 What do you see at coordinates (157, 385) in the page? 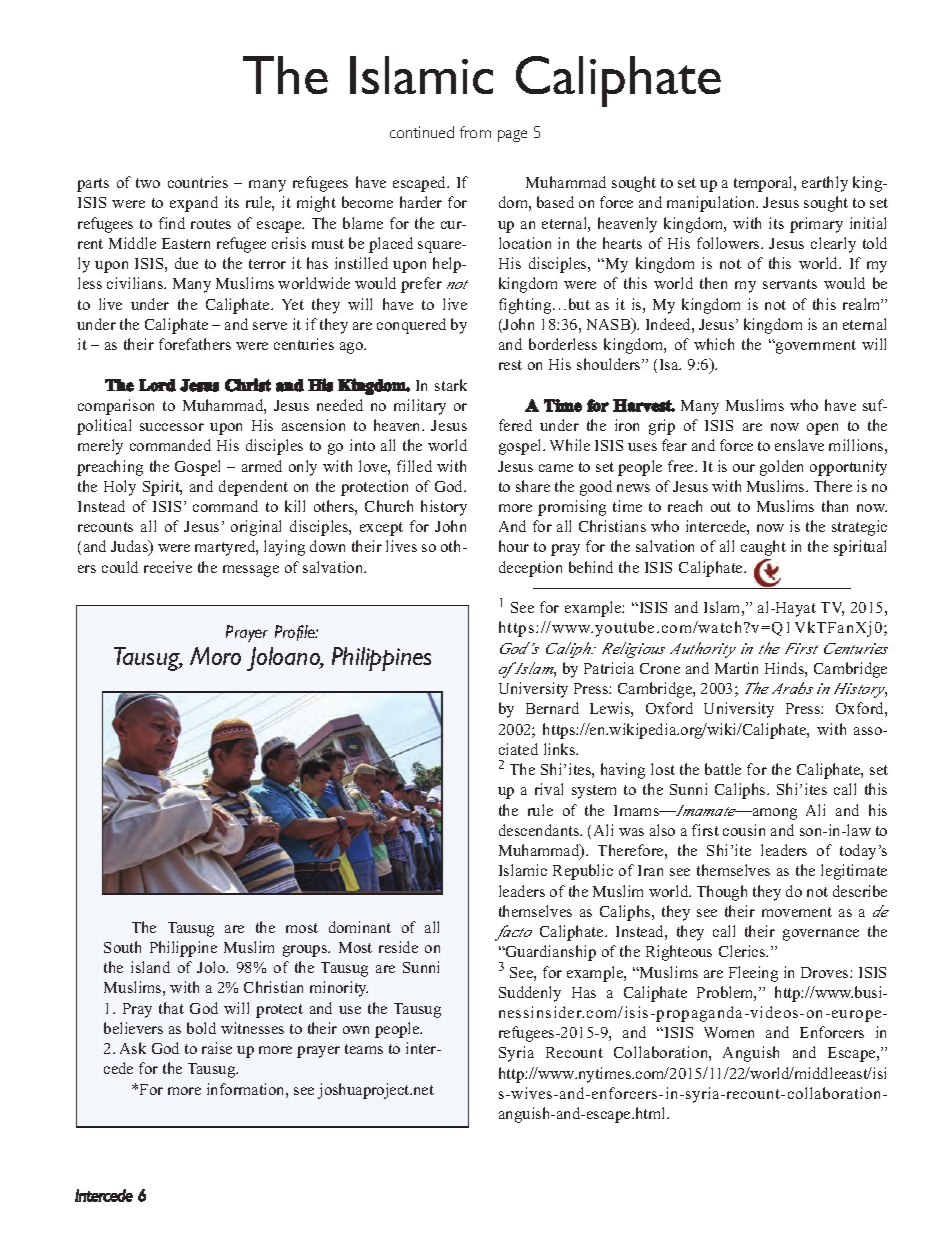
I see `Lord` at bounding box center [157, 385].
